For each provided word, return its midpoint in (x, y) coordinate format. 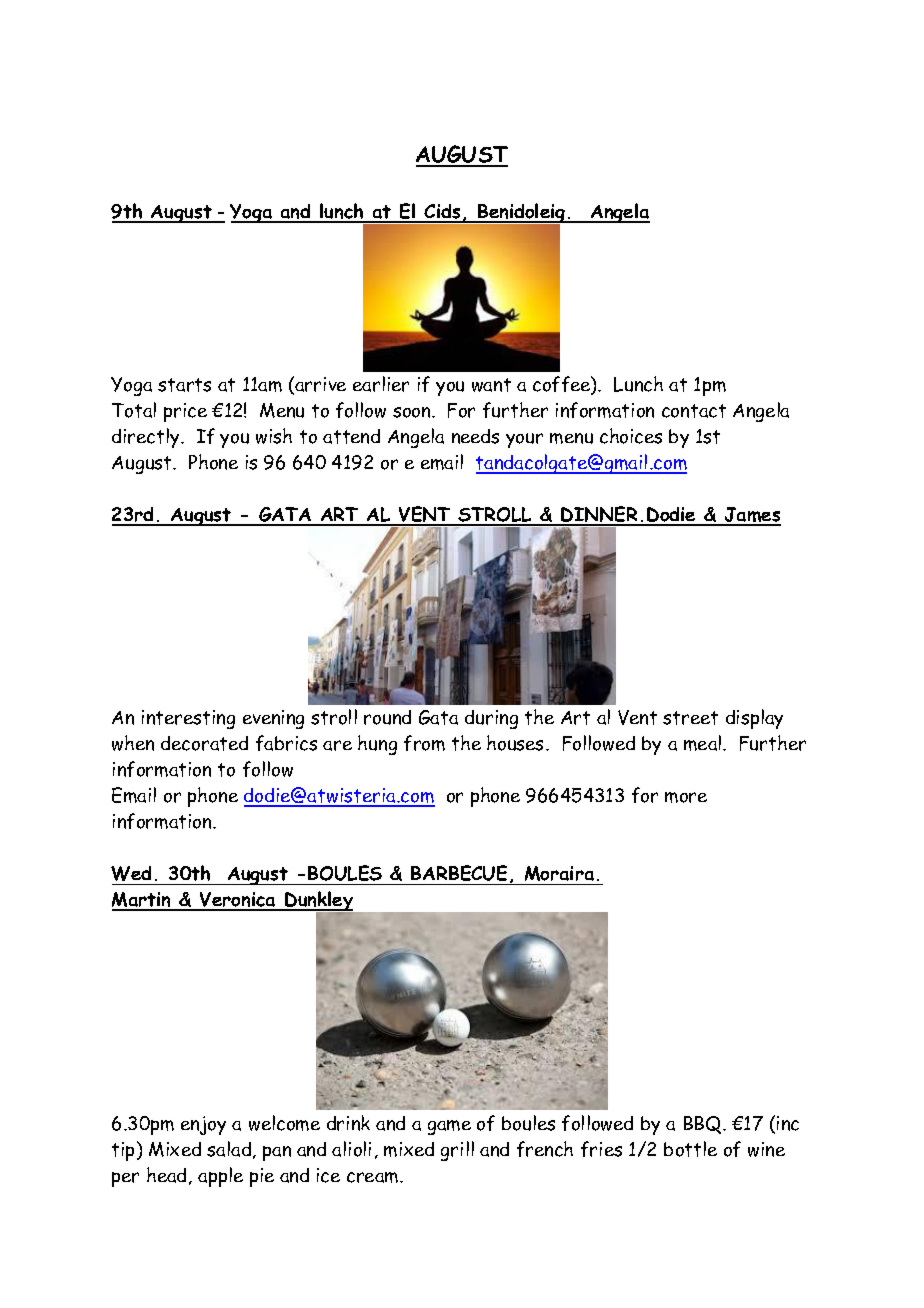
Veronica (238, 901)
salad (230, 1150)
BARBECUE (459, 873)
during (491, 719)
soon (413, 412)
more (686, 797)
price (185, 412)
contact (694, 411)
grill (457, 1151)
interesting (188, 719)
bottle (690, 1149)
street (690, 718)
